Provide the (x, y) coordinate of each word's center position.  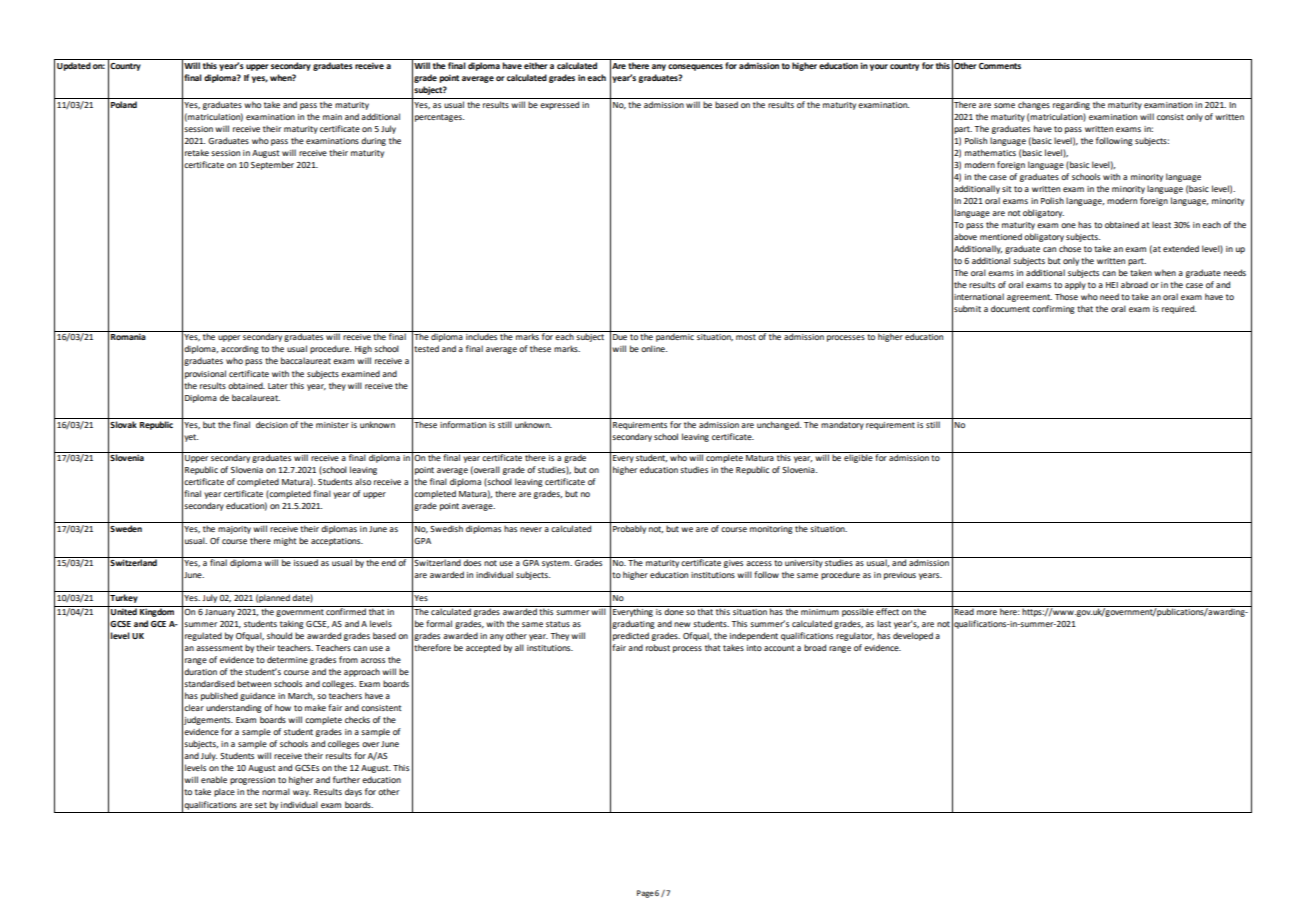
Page (645, 894)
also (363, 481)
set (261, 805)
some (1004, 105)
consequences (695, 67)
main (332, 117)
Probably (629, 529)
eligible (858, 457)
